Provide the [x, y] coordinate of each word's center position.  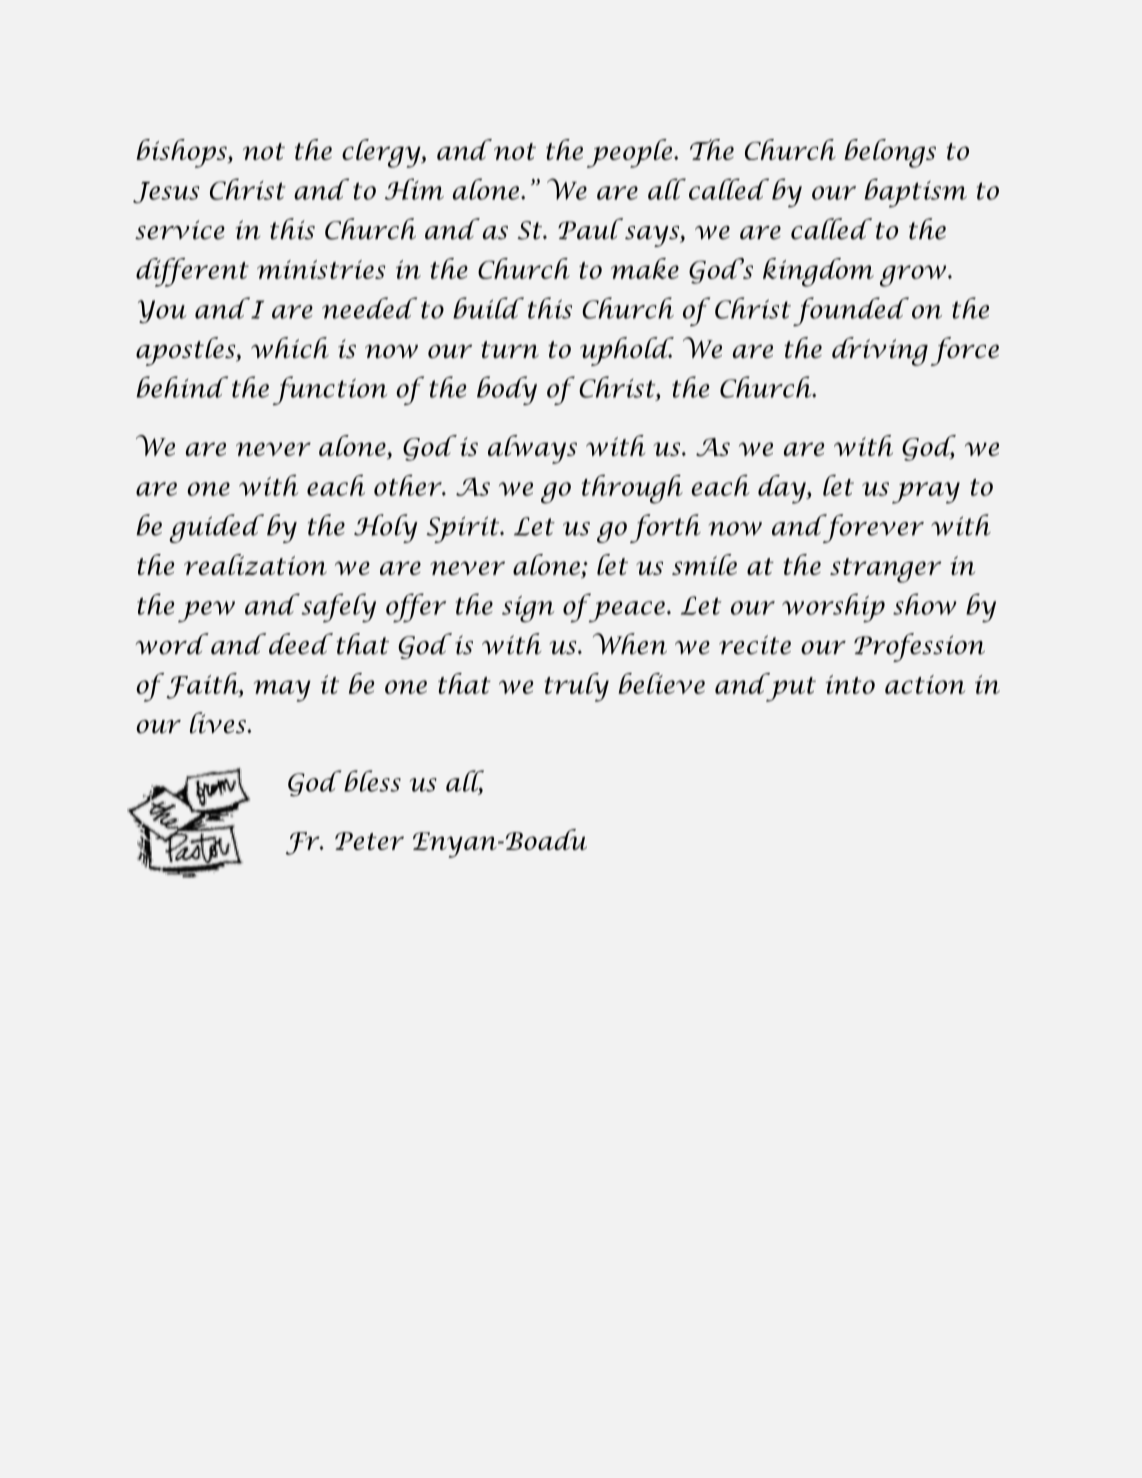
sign [528, 609]
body [507, 390]
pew [206, 612]
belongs [890, 153]
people [631, 153]
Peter [369, 841]
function [329, 390]
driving [880, 351]
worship [833, 608]
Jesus [166, 192]
